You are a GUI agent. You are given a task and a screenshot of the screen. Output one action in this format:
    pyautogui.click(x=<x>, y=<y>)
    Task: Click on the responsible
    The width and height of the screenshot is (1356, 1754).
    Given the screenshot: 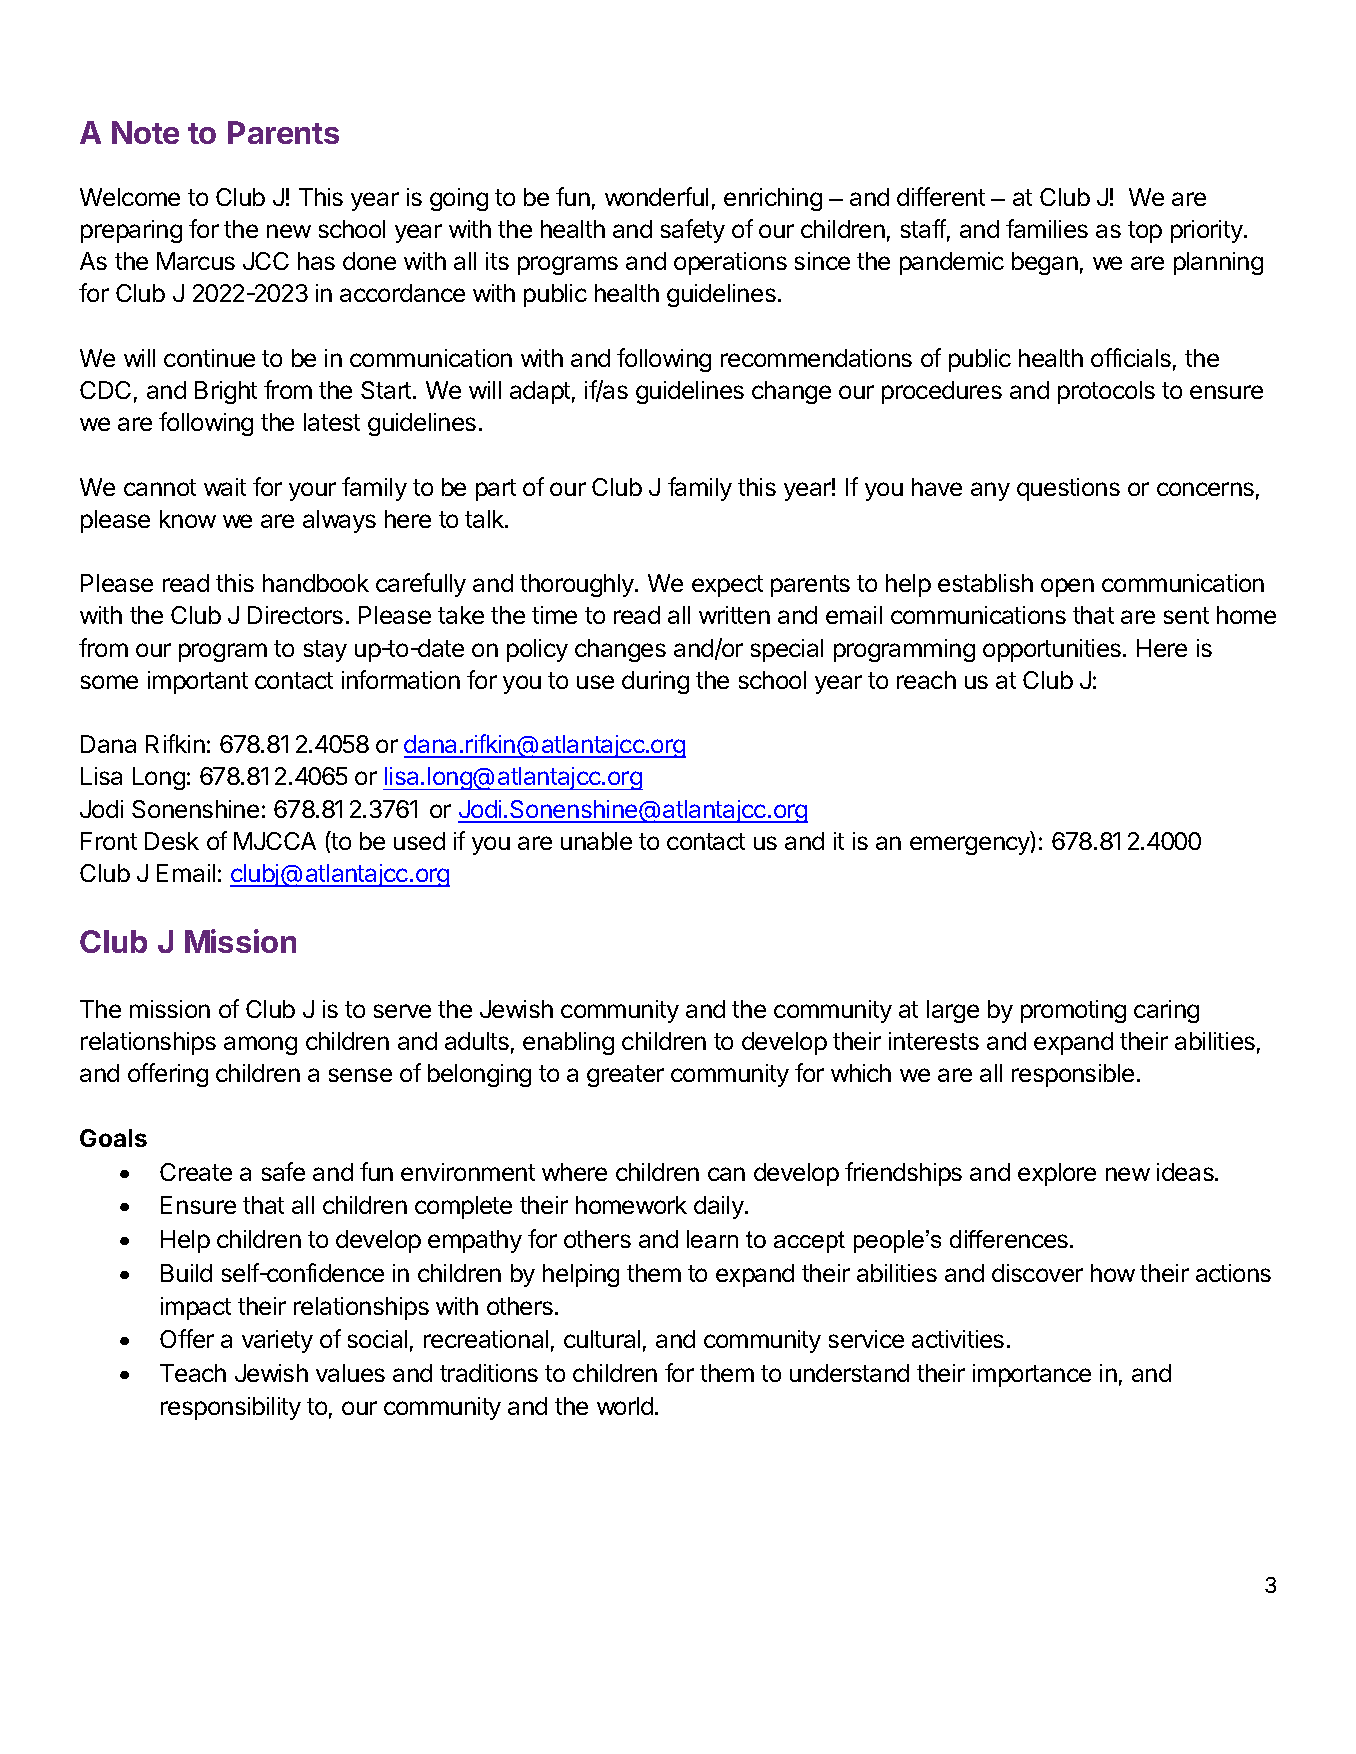 What is the action you would take?
    pyautogui.click(x=1073, y=1075)
